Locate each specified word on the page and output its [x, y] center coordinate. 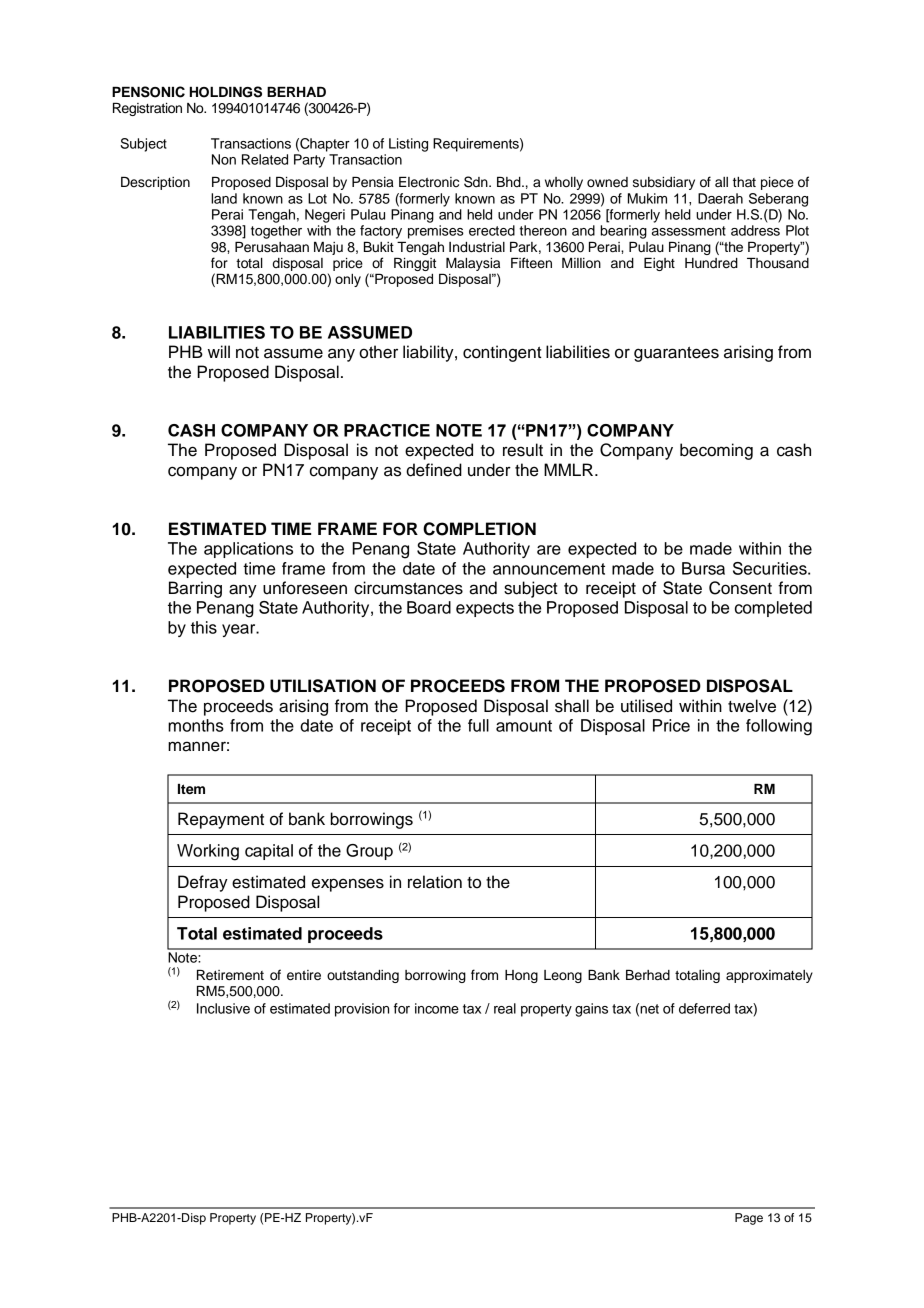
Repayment [221, 820]
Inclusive [223, 1008]
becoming [716, 451]
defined [434, 470]
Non [224, 159]
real [505, 1008]
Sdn [477, 182]
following [779, 727]
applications [248, 550]
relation [435, 882]
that [744, 182]
